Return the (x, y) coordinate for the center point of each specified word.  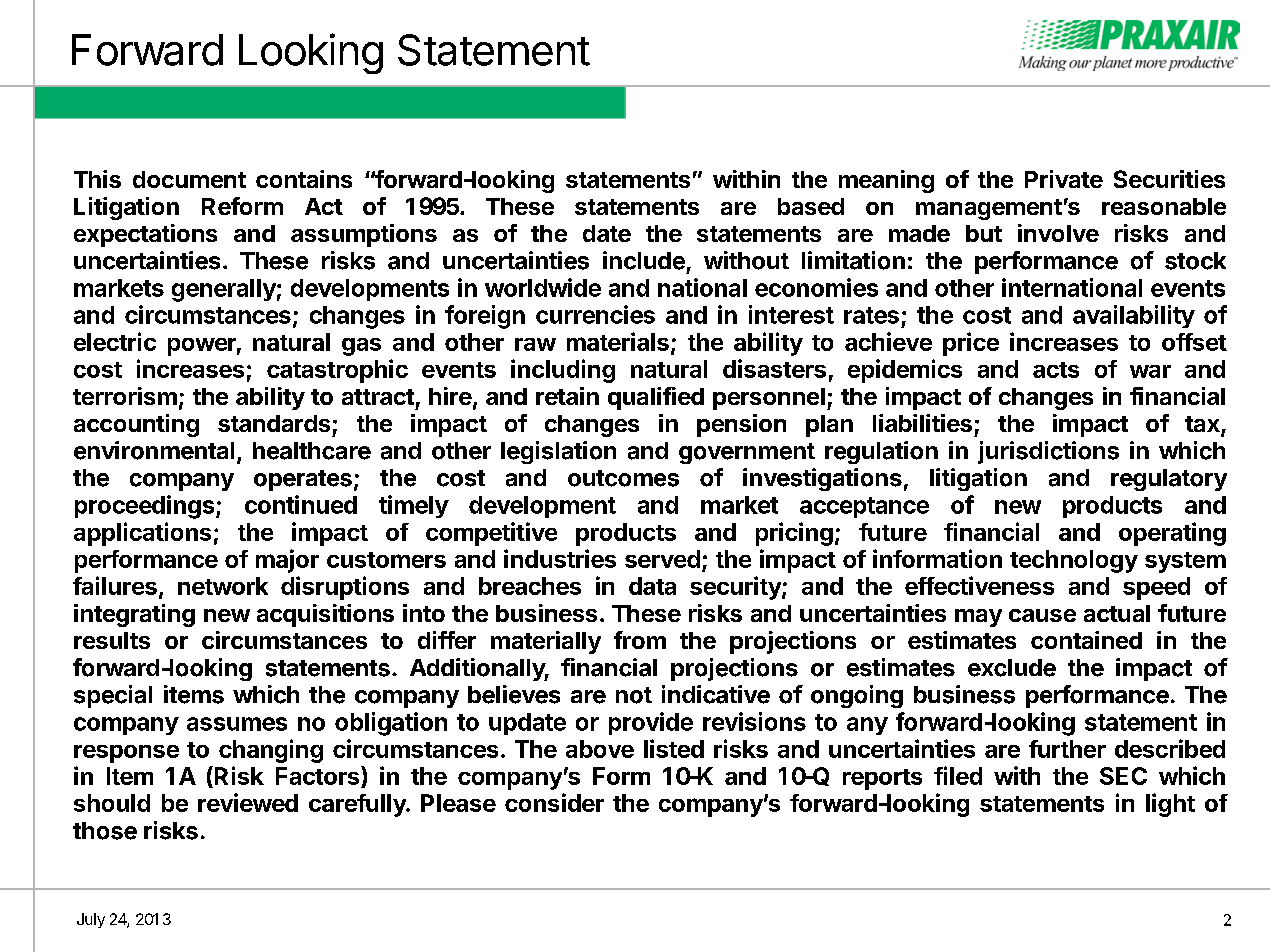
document (189, 179)
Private (1064, 179)
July (91, 920)
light (1170, 805)
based (811, 206)
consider (554, 802)
